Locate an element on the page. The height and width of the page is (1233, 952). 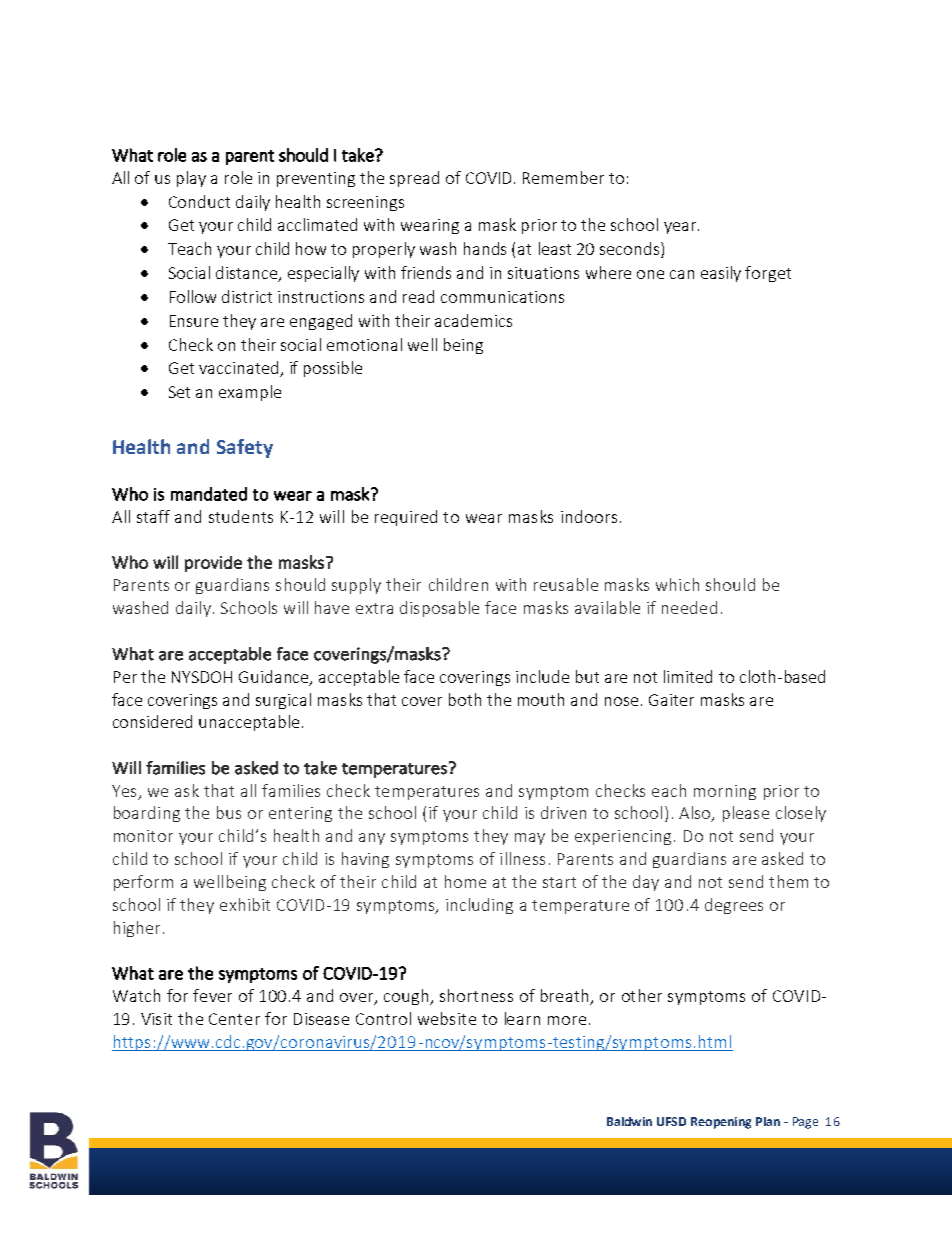
Center is located at coordinates (234, 1019).
